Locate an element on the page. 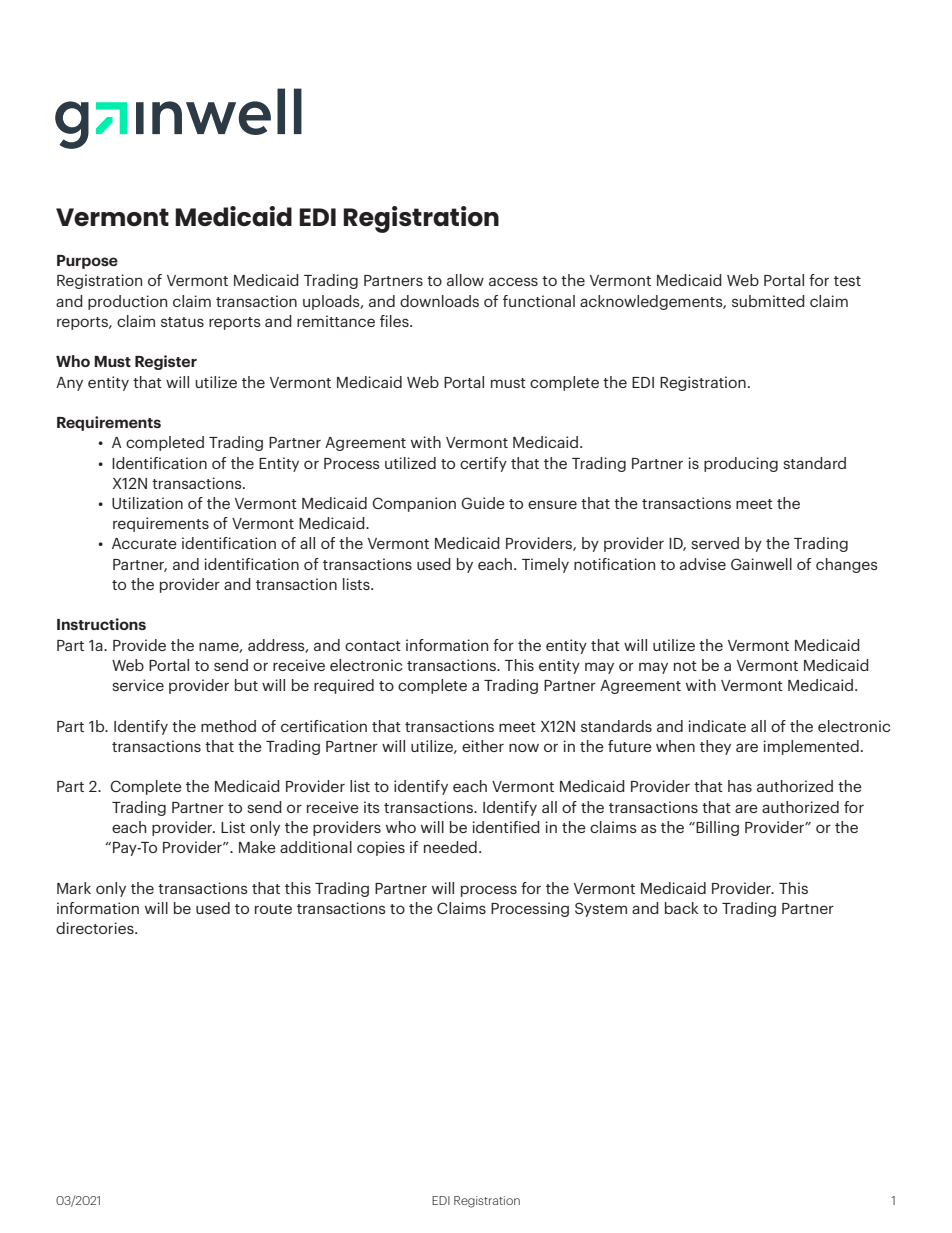 The image size is (952, 1233). production is located at coordinates (127, 302).
